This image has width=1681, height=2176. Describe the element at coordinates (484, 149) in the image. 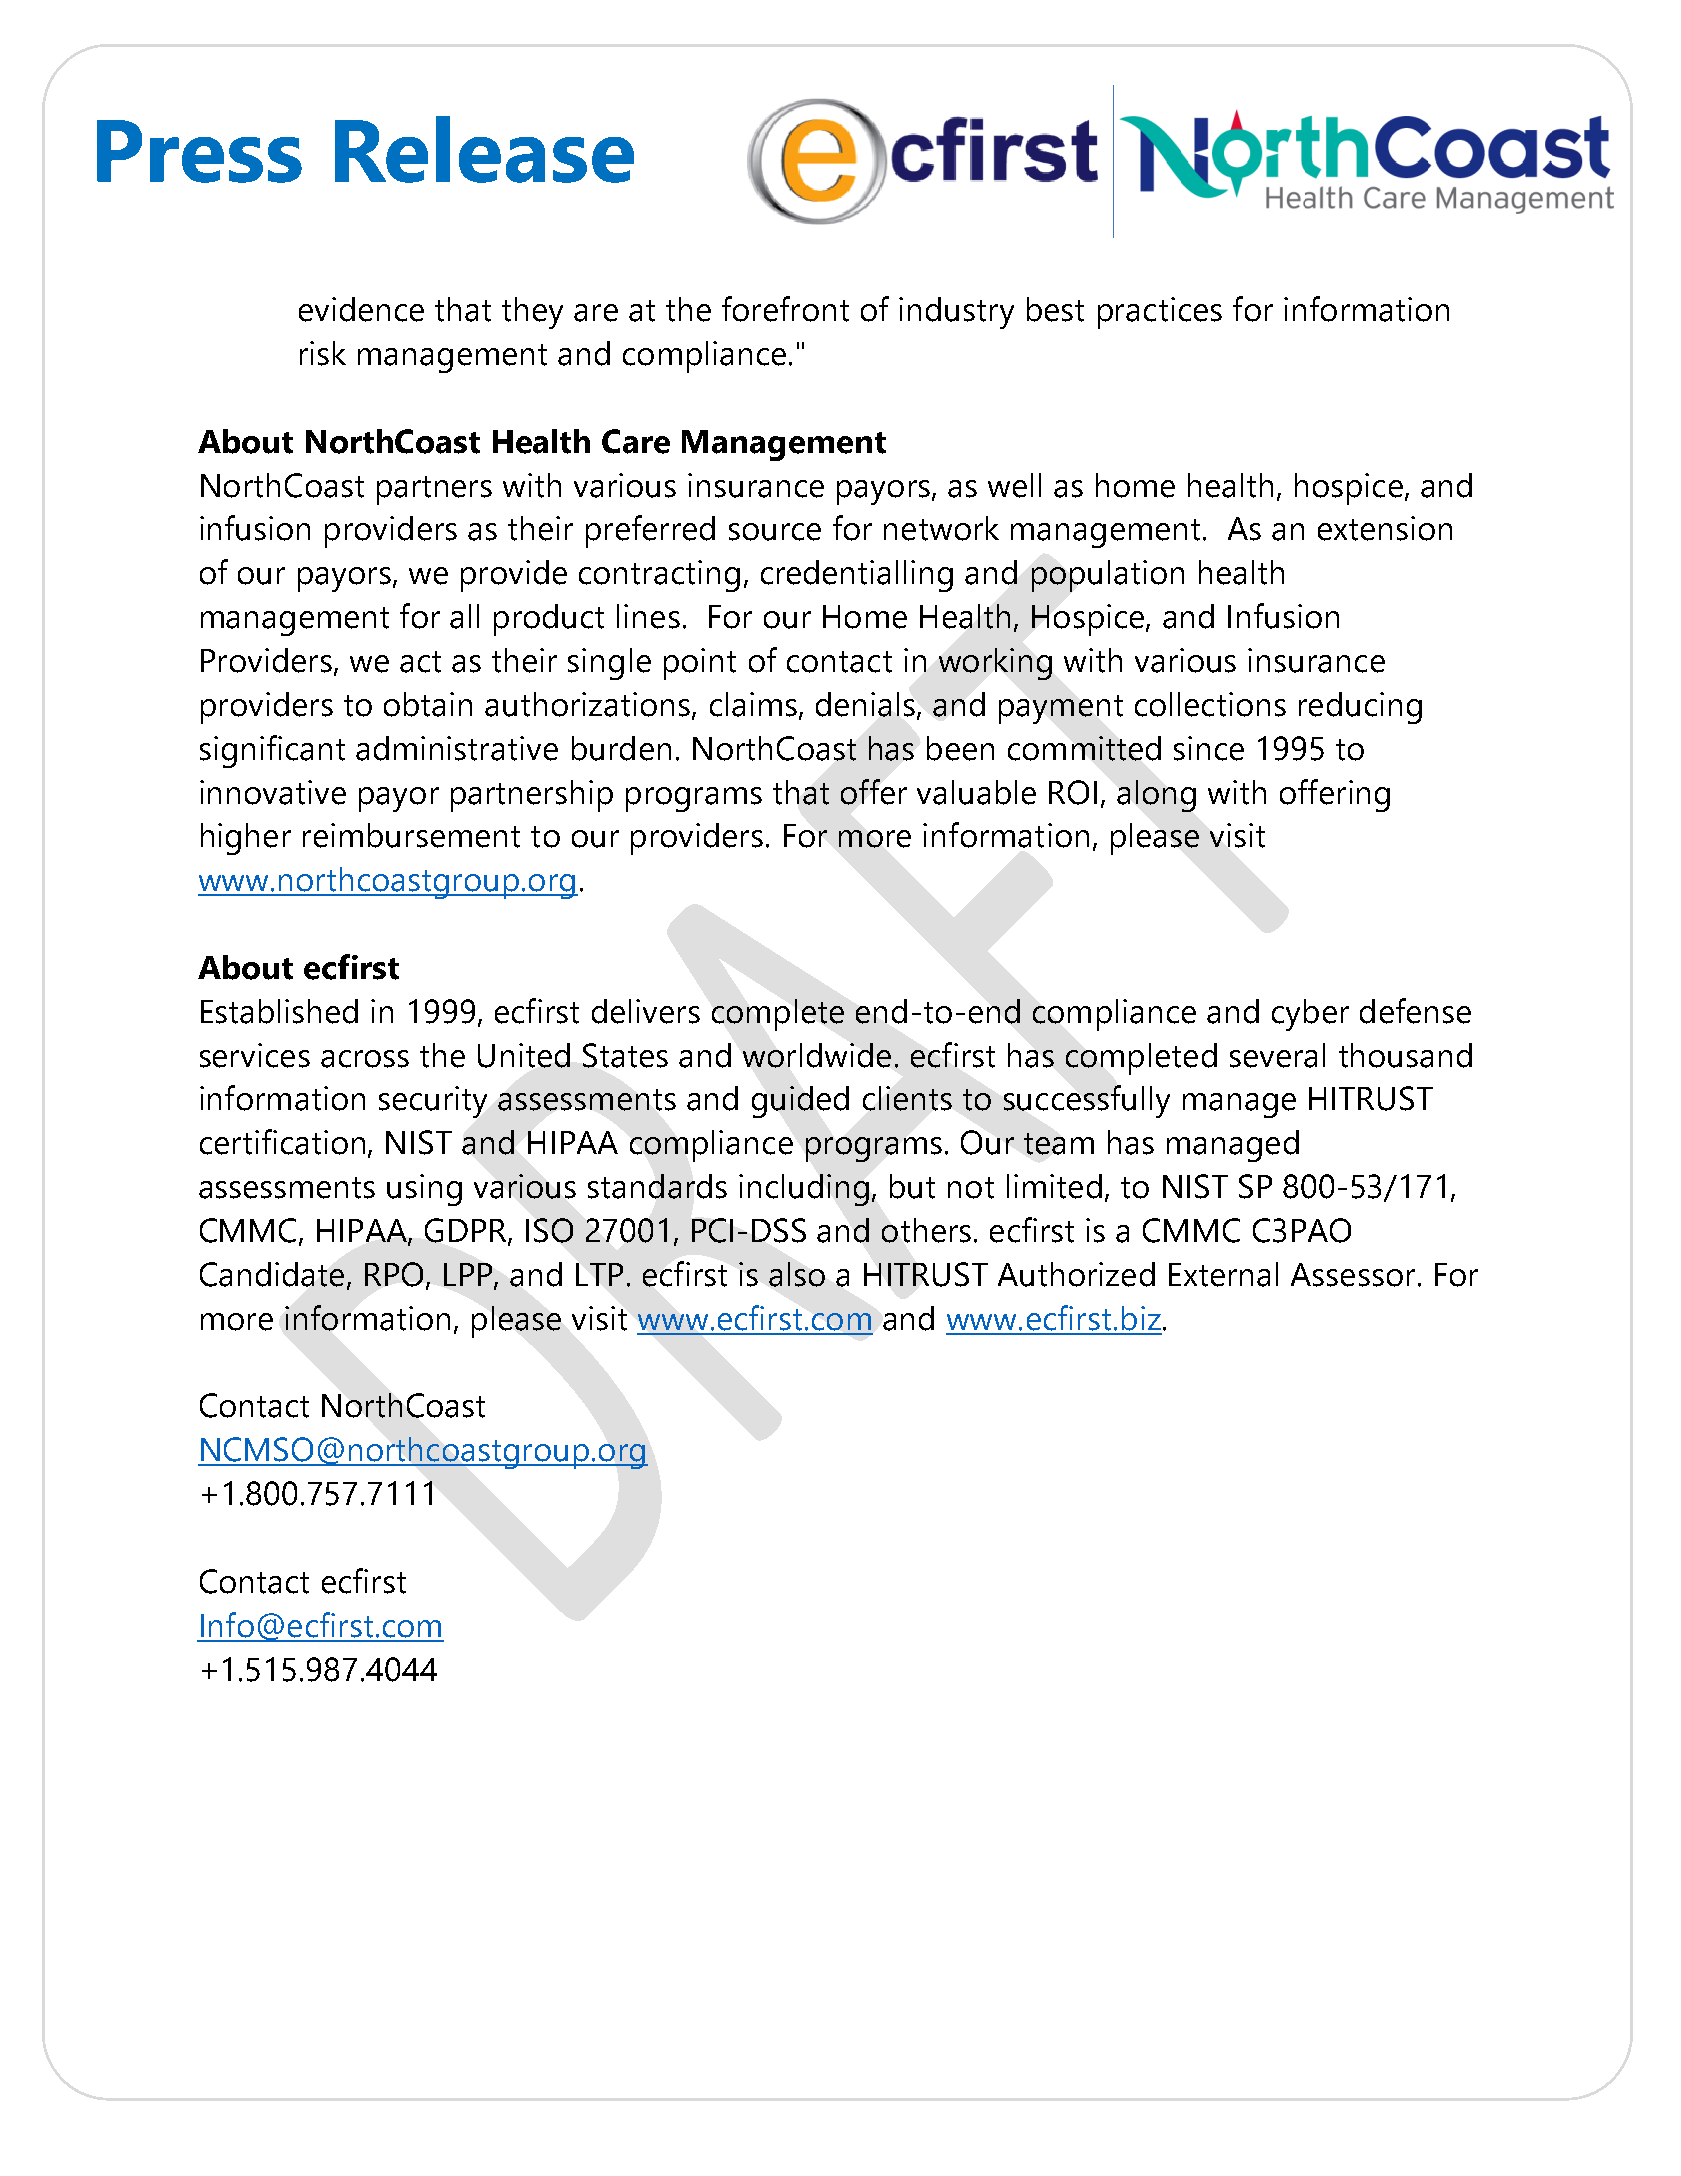

I see `Release` at that location.
